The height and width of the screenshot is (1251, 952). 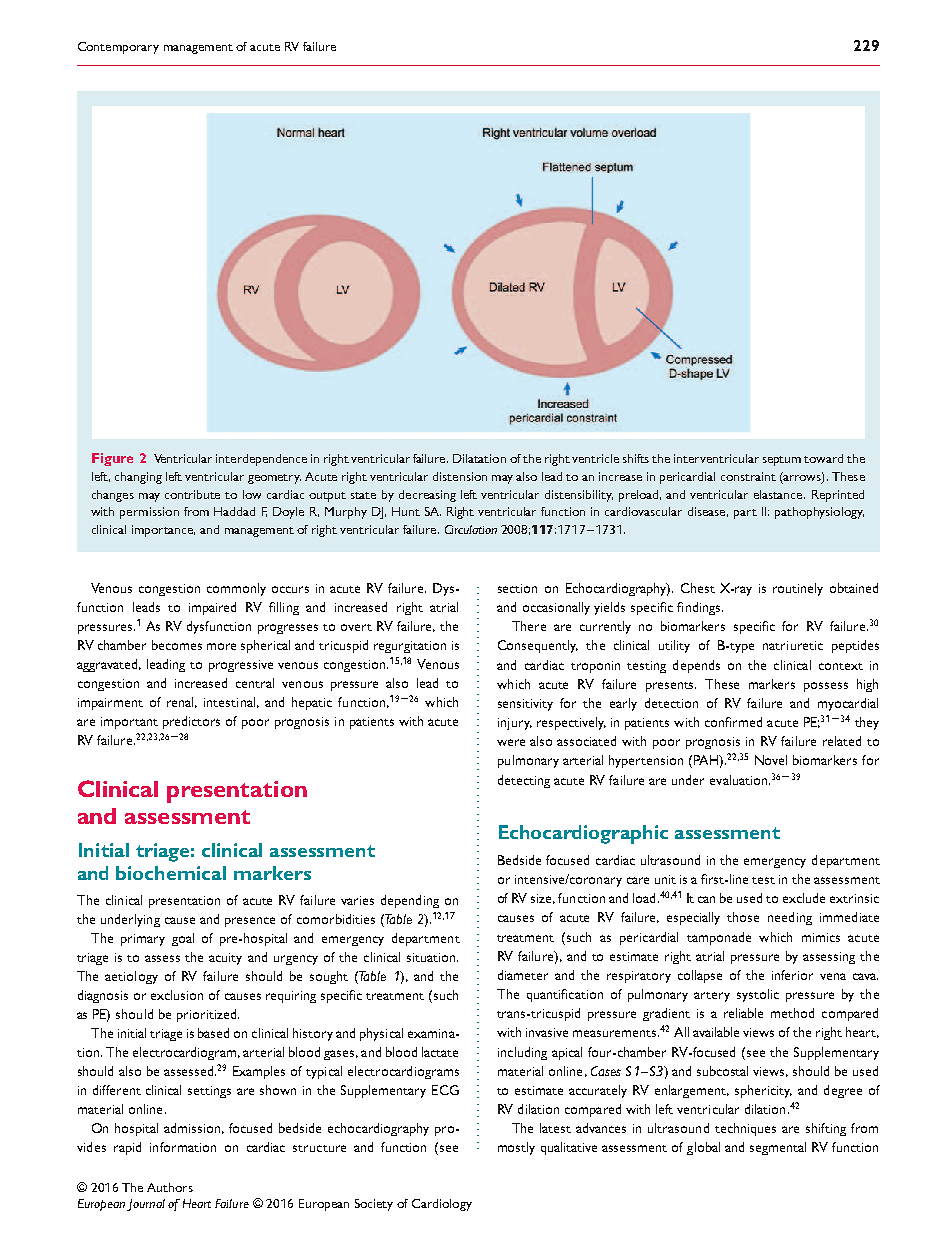 I want to click on Authors, so click(x=170, y=1187).
